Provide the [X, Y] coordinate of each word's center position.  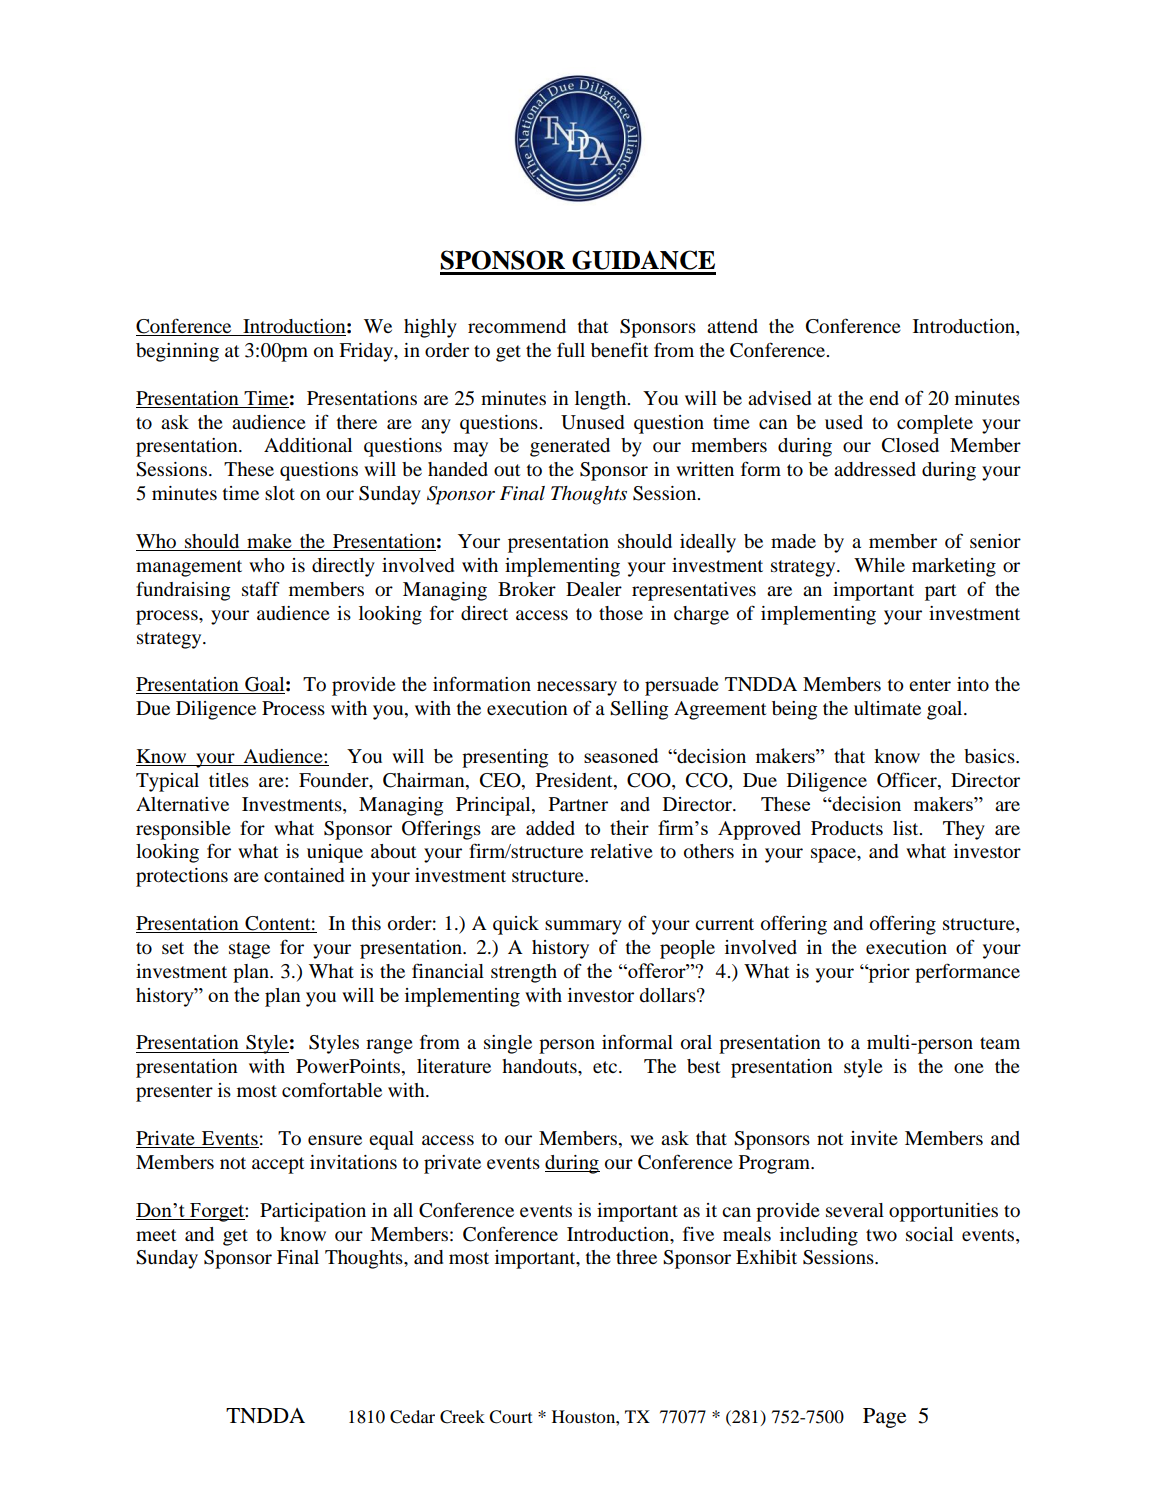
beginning [177, 352]
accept [278, 1165]
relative [621, 851]
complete [935, 424]
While [879, 565]
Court [510, 1417]
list [907, 828]
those [621, 613]
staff [261, 588]
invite [874, 1138]
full [571, 349]
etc [605, 1067]
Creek [462, 1417]
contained [304, 875]
